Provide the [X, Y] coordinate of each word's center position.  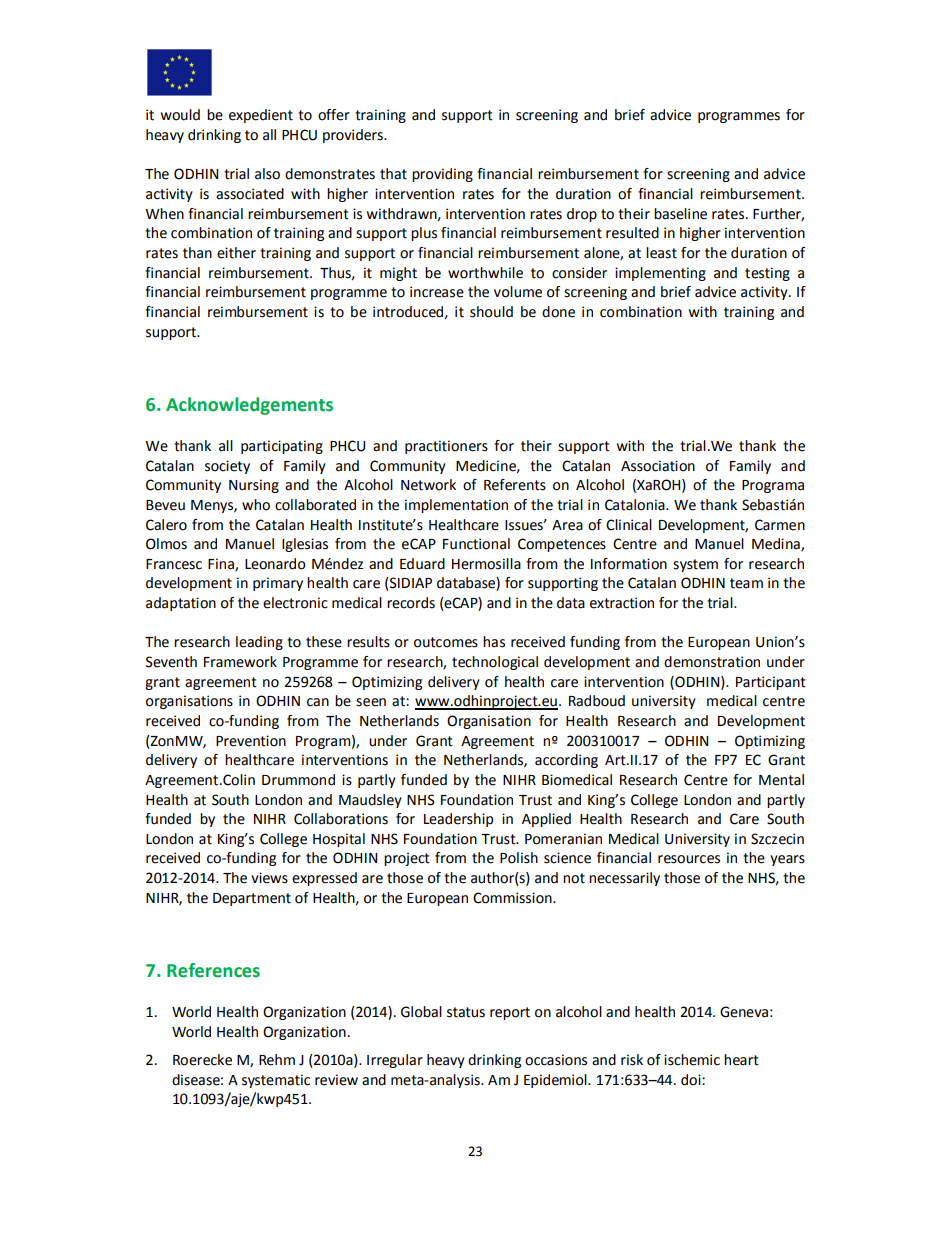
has [494, 642]
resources [689, 859]
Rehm [277, 1060]
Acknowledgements [249, 406]
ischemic [692, 1060]
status [466, 1012]
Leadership [458, 820]
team [746, 583]
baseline [680, 214]
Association [658, 466]
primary [278, 584]
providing [442, 175]
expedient [261, 116]
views [269, 878]
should [491, 312]
